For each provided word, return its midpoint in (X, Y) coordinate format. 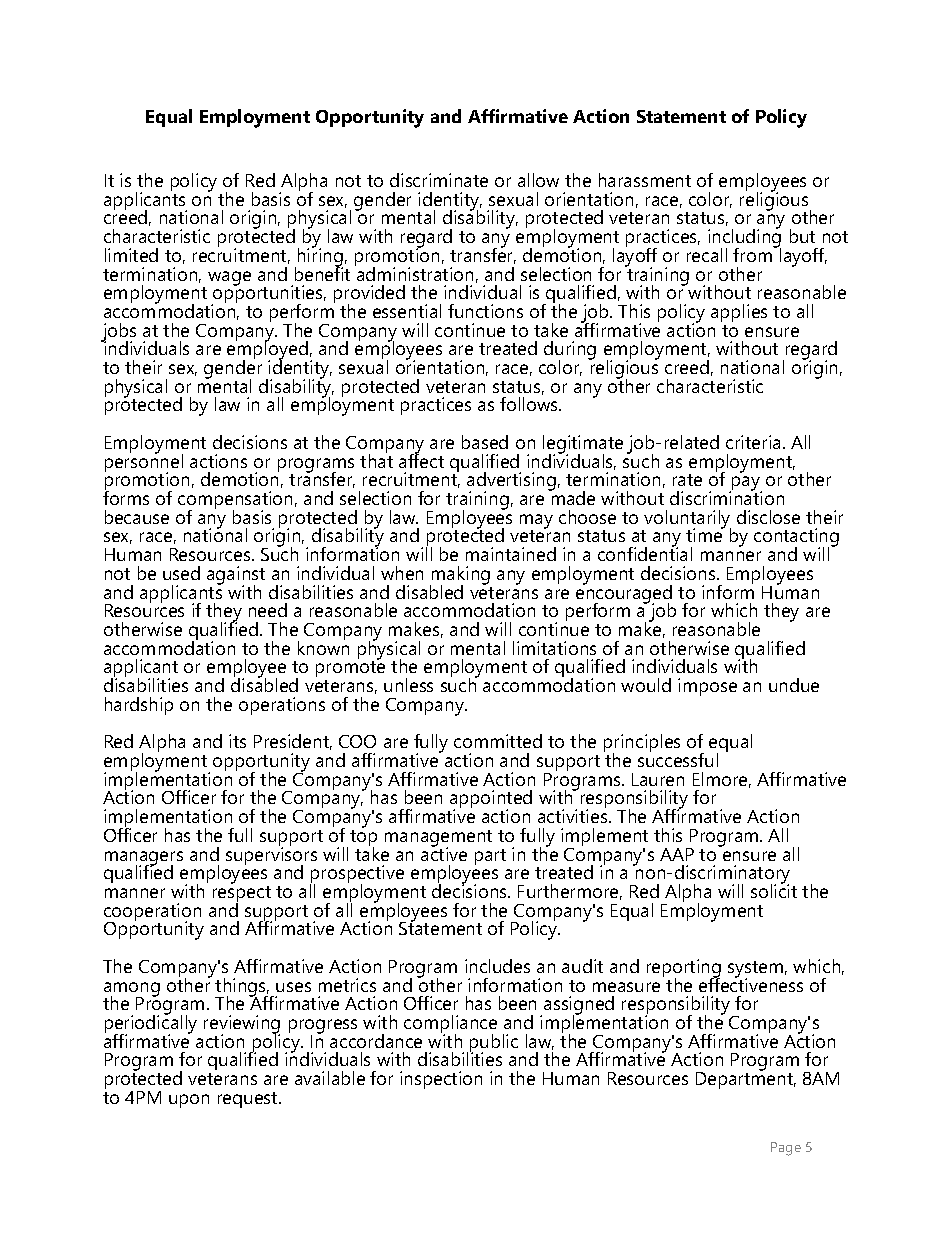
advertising (511, 482)
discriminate (439, 180)
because (137, 517)
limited (131, 255)
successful (678, 758)
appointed (491, 800)
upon (189, 1101)
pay (745, 484)
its (237, 741)
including (744, 238)
